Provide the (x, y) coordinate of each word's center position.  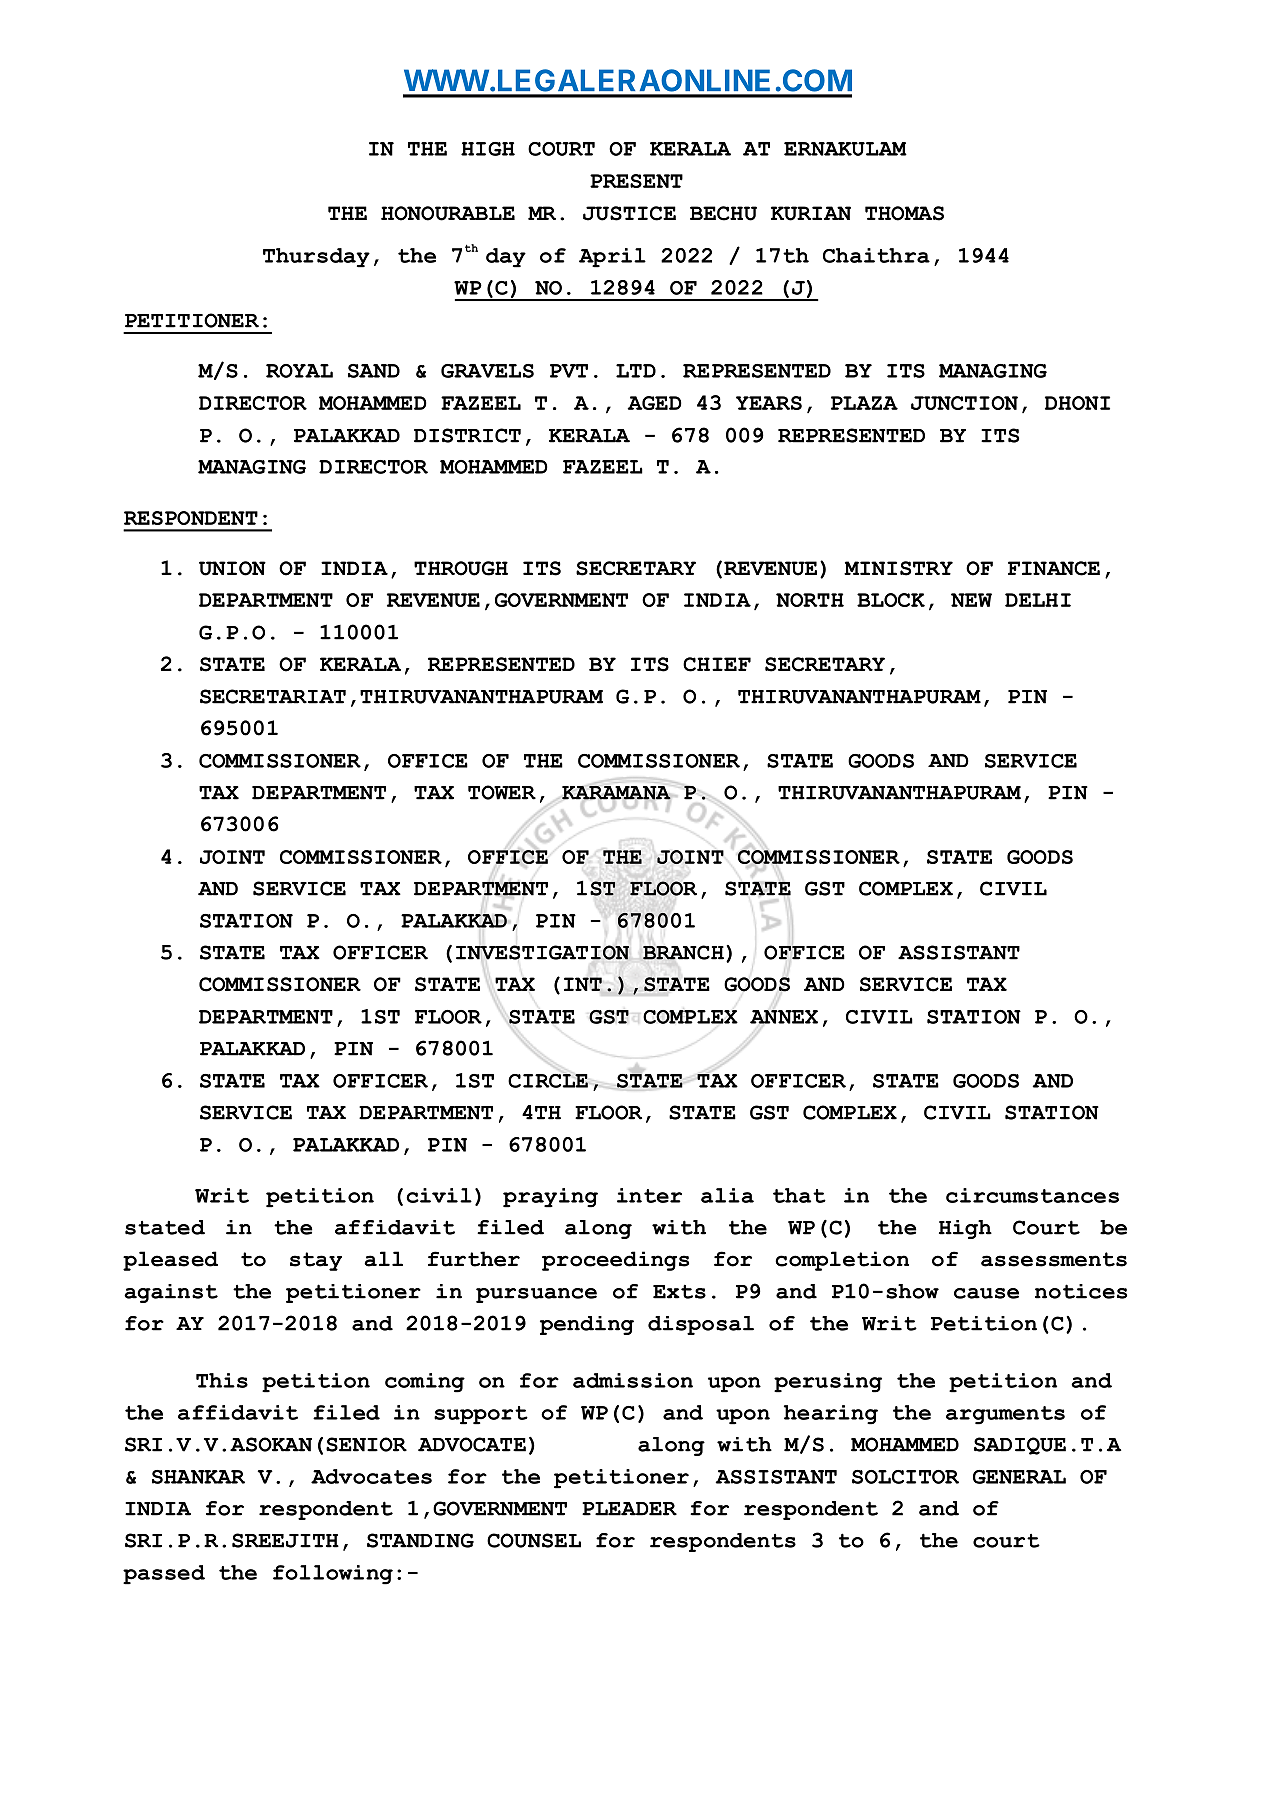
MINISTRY (898, 568)
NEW (971, 600)
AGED (654, 403)
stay (316, 1261)
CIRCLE (548, 1081)
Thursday (316, 258)
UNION (232, 568)
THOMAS (904, 213)
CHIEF (717, 664)
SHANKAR (198, 1477)
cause (986, 1293)
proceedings (615, 1261)
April (612, 258)
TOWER (502, 792)
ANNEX (784, 1017)
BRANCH (683, 952)
